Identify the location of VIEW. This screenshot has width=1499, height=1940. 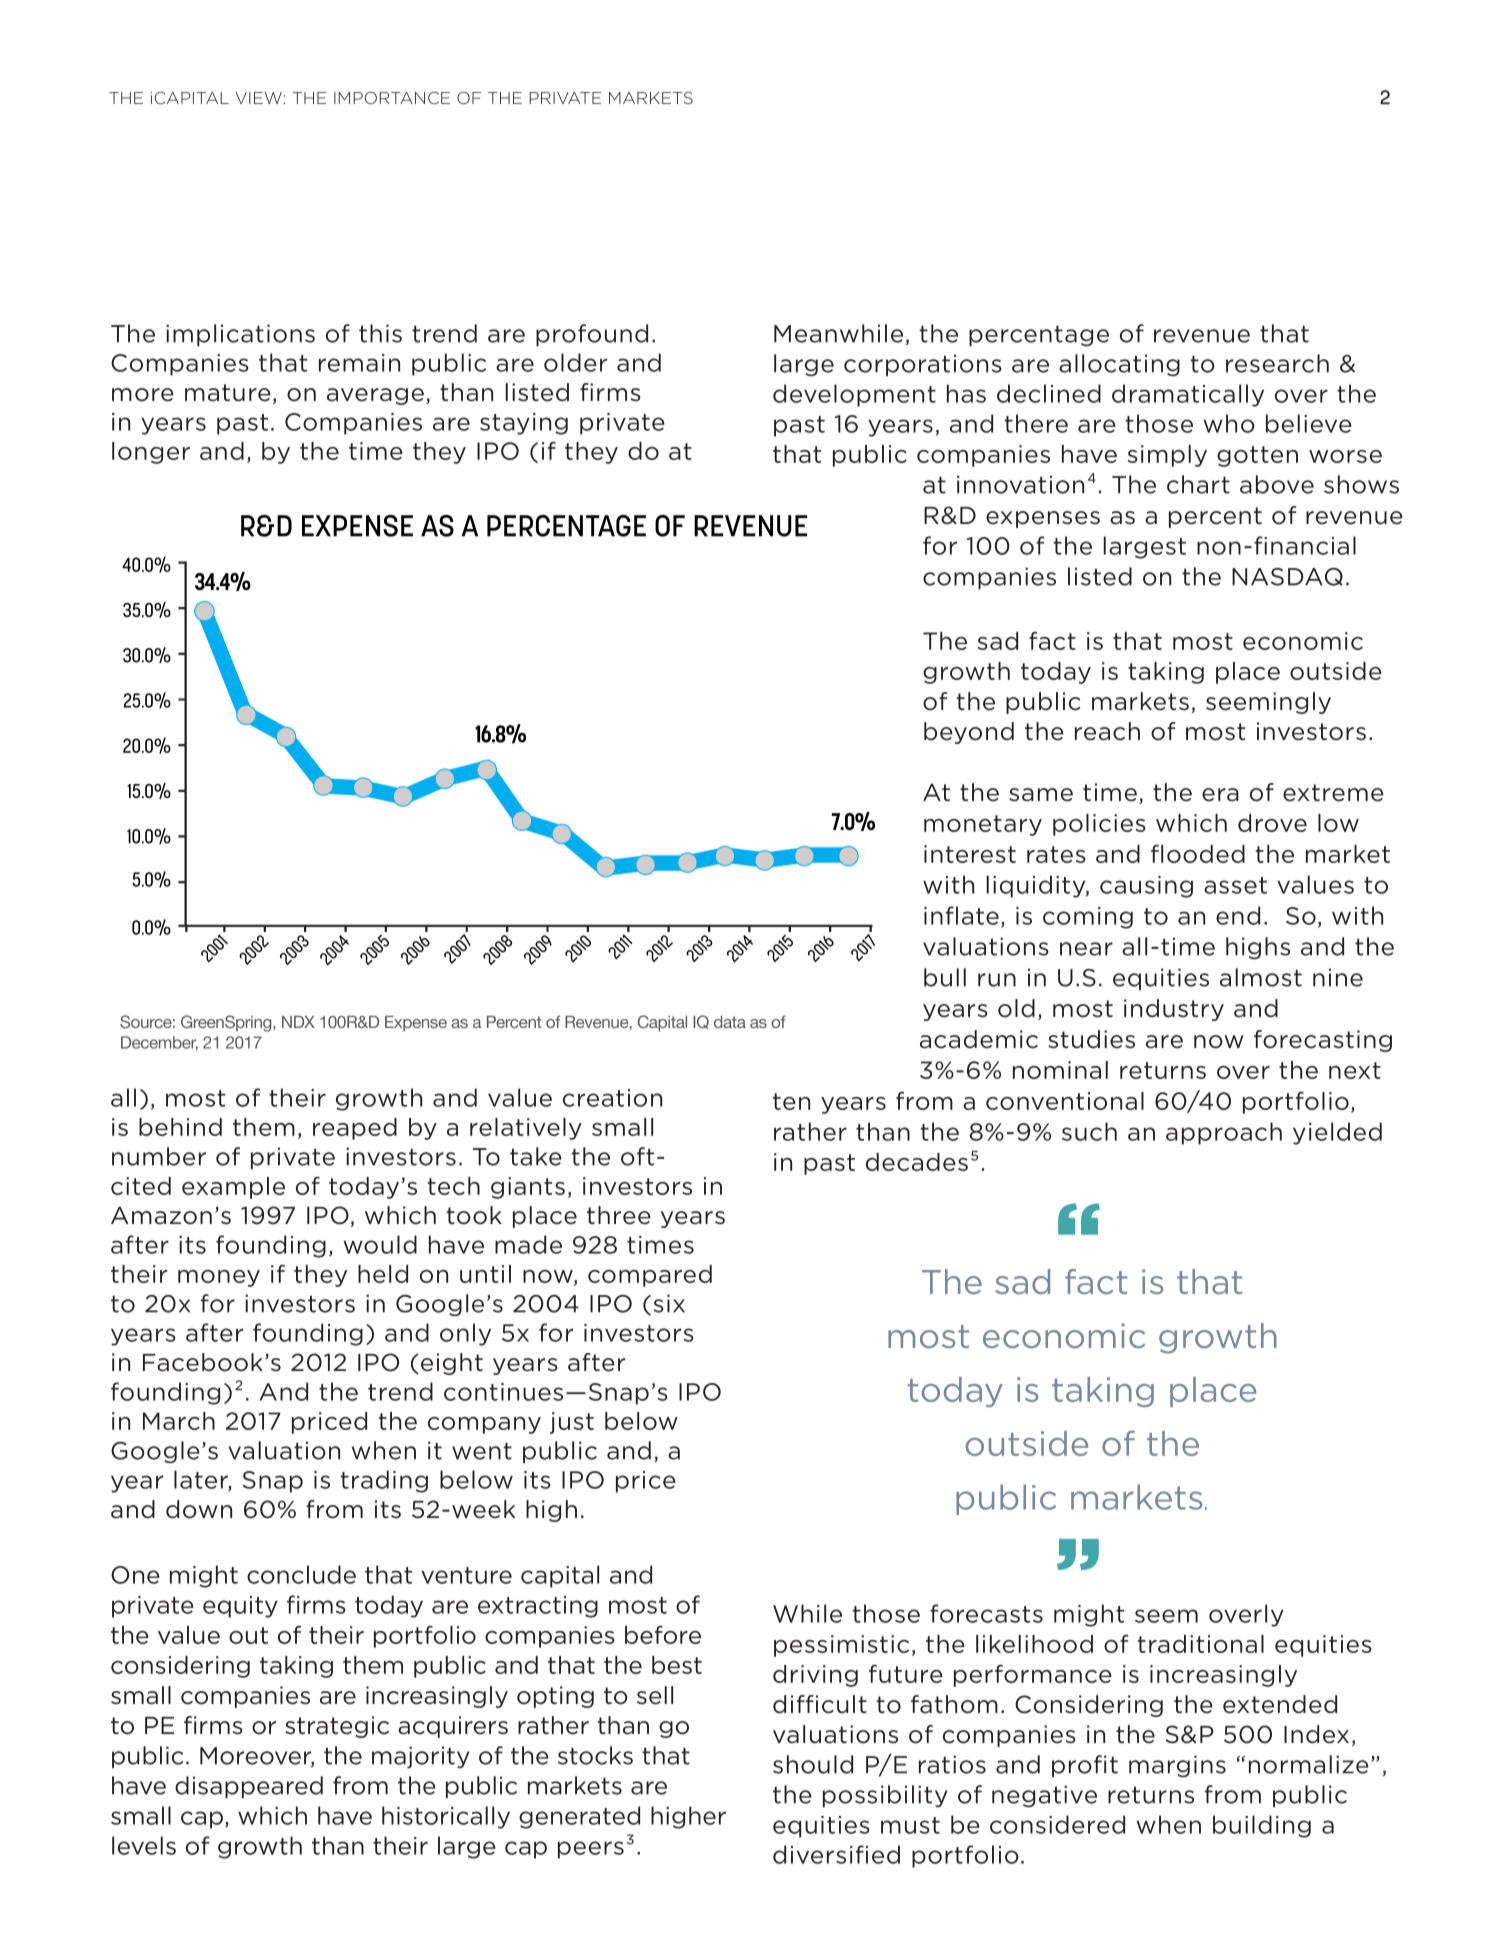
(259, 98).
